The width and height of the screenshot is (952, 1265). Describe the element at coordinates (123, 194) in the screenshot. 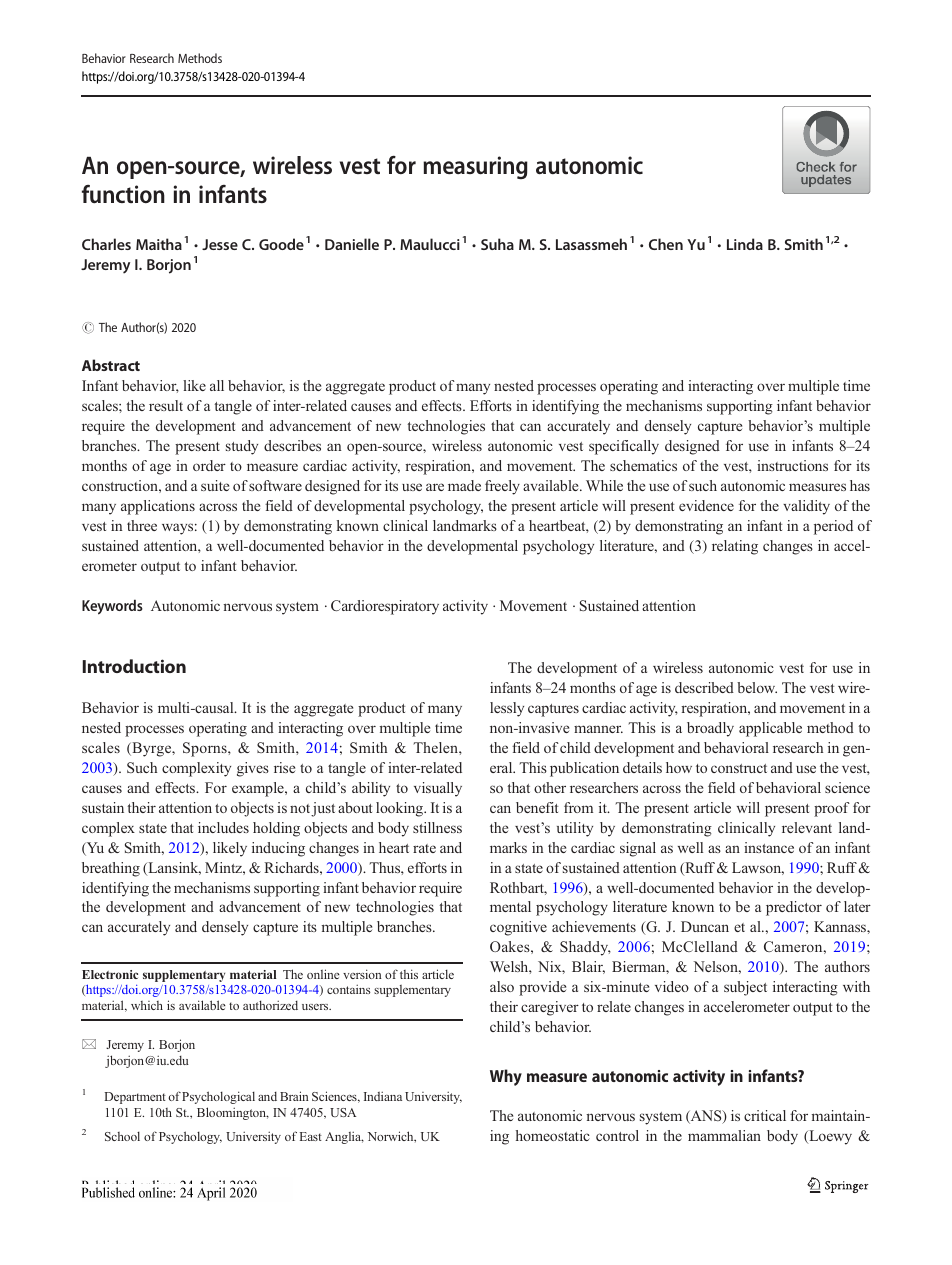

I see `function` at that location.
